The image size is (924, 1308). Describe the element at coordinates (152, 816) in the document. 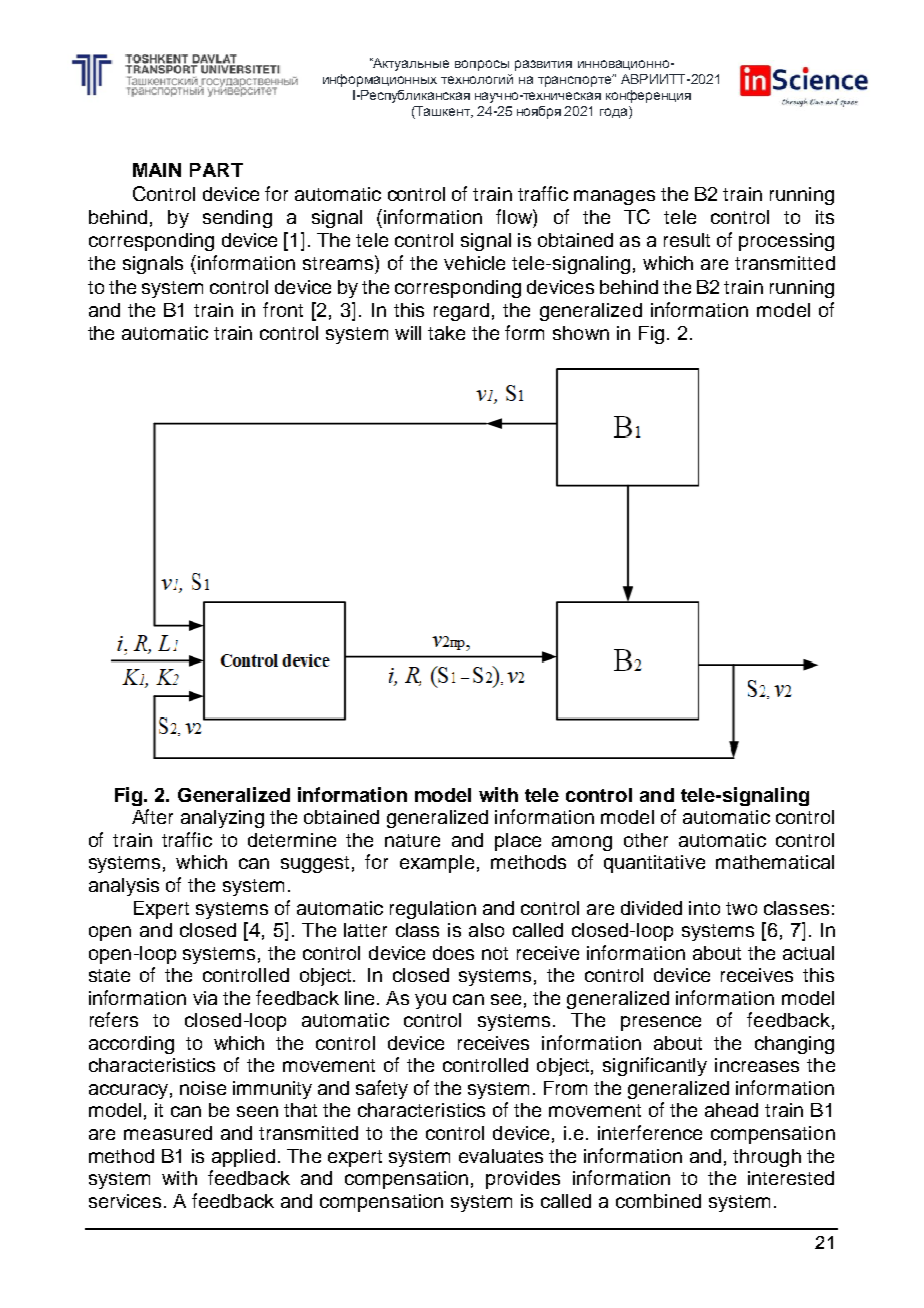

I see `After` at that location.
